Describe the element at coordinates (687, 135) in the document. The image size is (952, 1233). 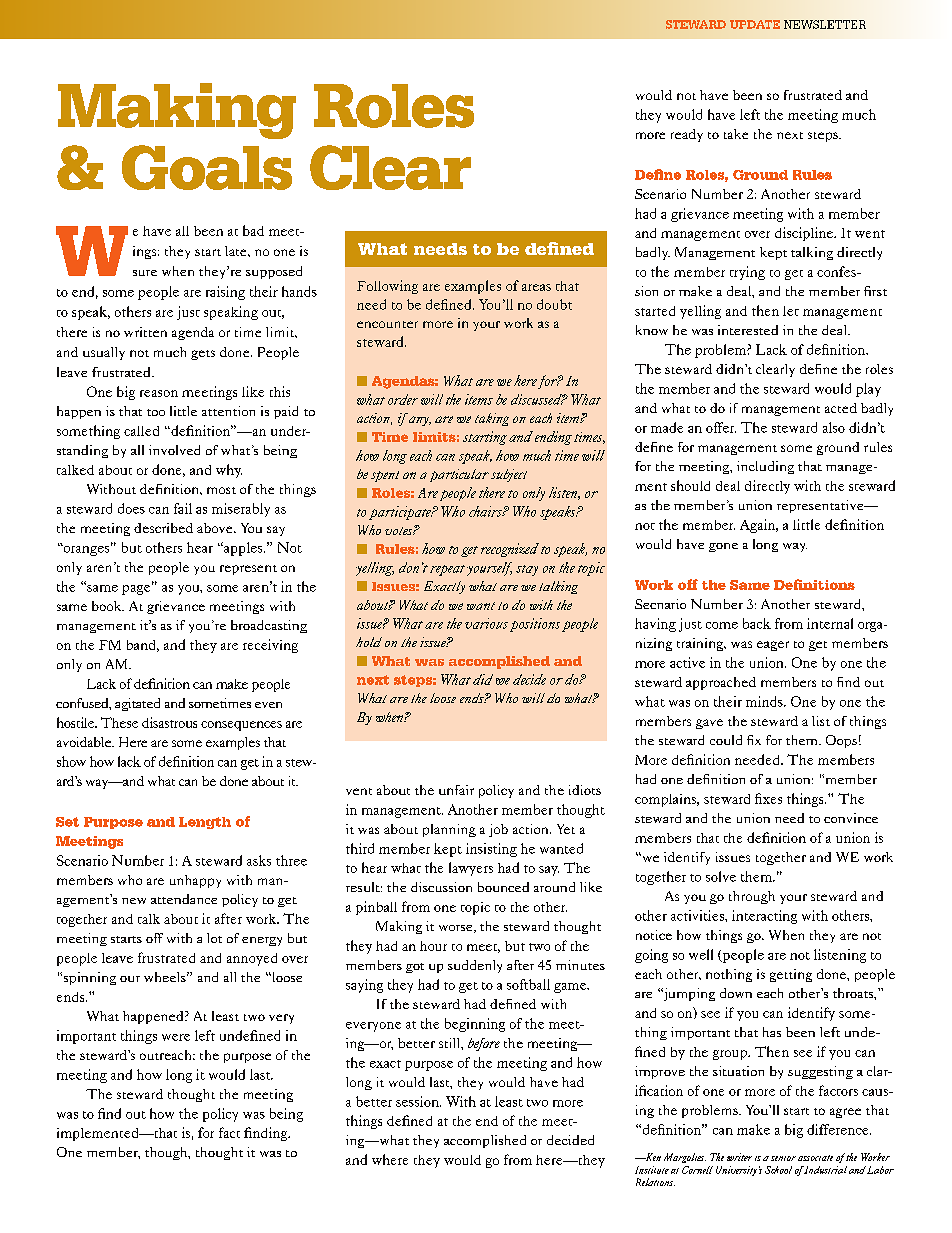
I see `ready` at that location.
